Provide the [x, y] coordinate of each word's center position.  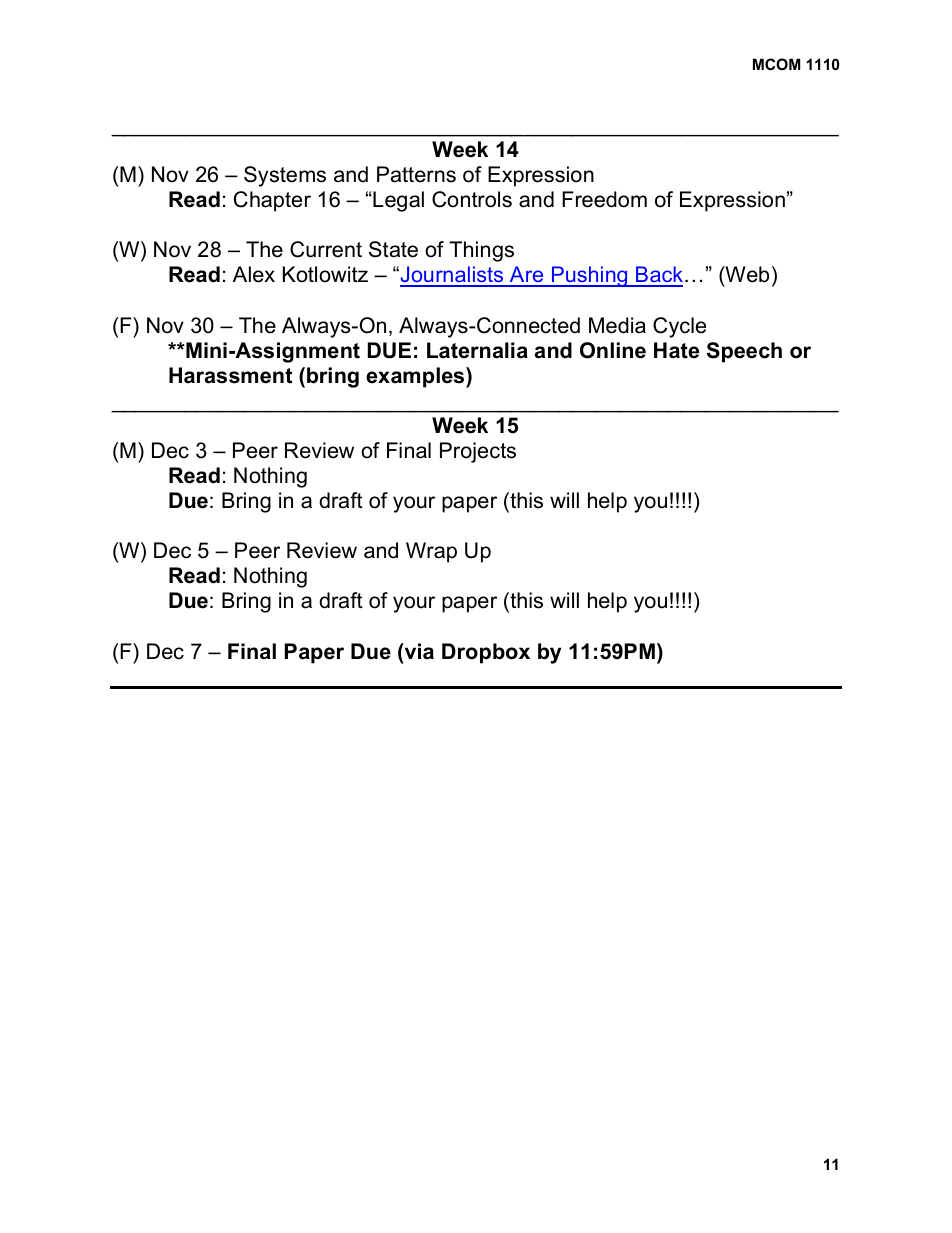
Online [613, 350]
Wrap [431, 552]
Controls [472, 199]
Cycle [679, 327]
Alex [254, 274]
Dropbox [486, 653]
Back [660, 276]
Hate [676, 350]
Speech [744, 352]
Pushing [589, 276]
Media [617, 325]
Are [527, 276]
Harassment [230, 375]
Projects [478, 452]
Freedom [604, 199]
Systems [285, 176]
